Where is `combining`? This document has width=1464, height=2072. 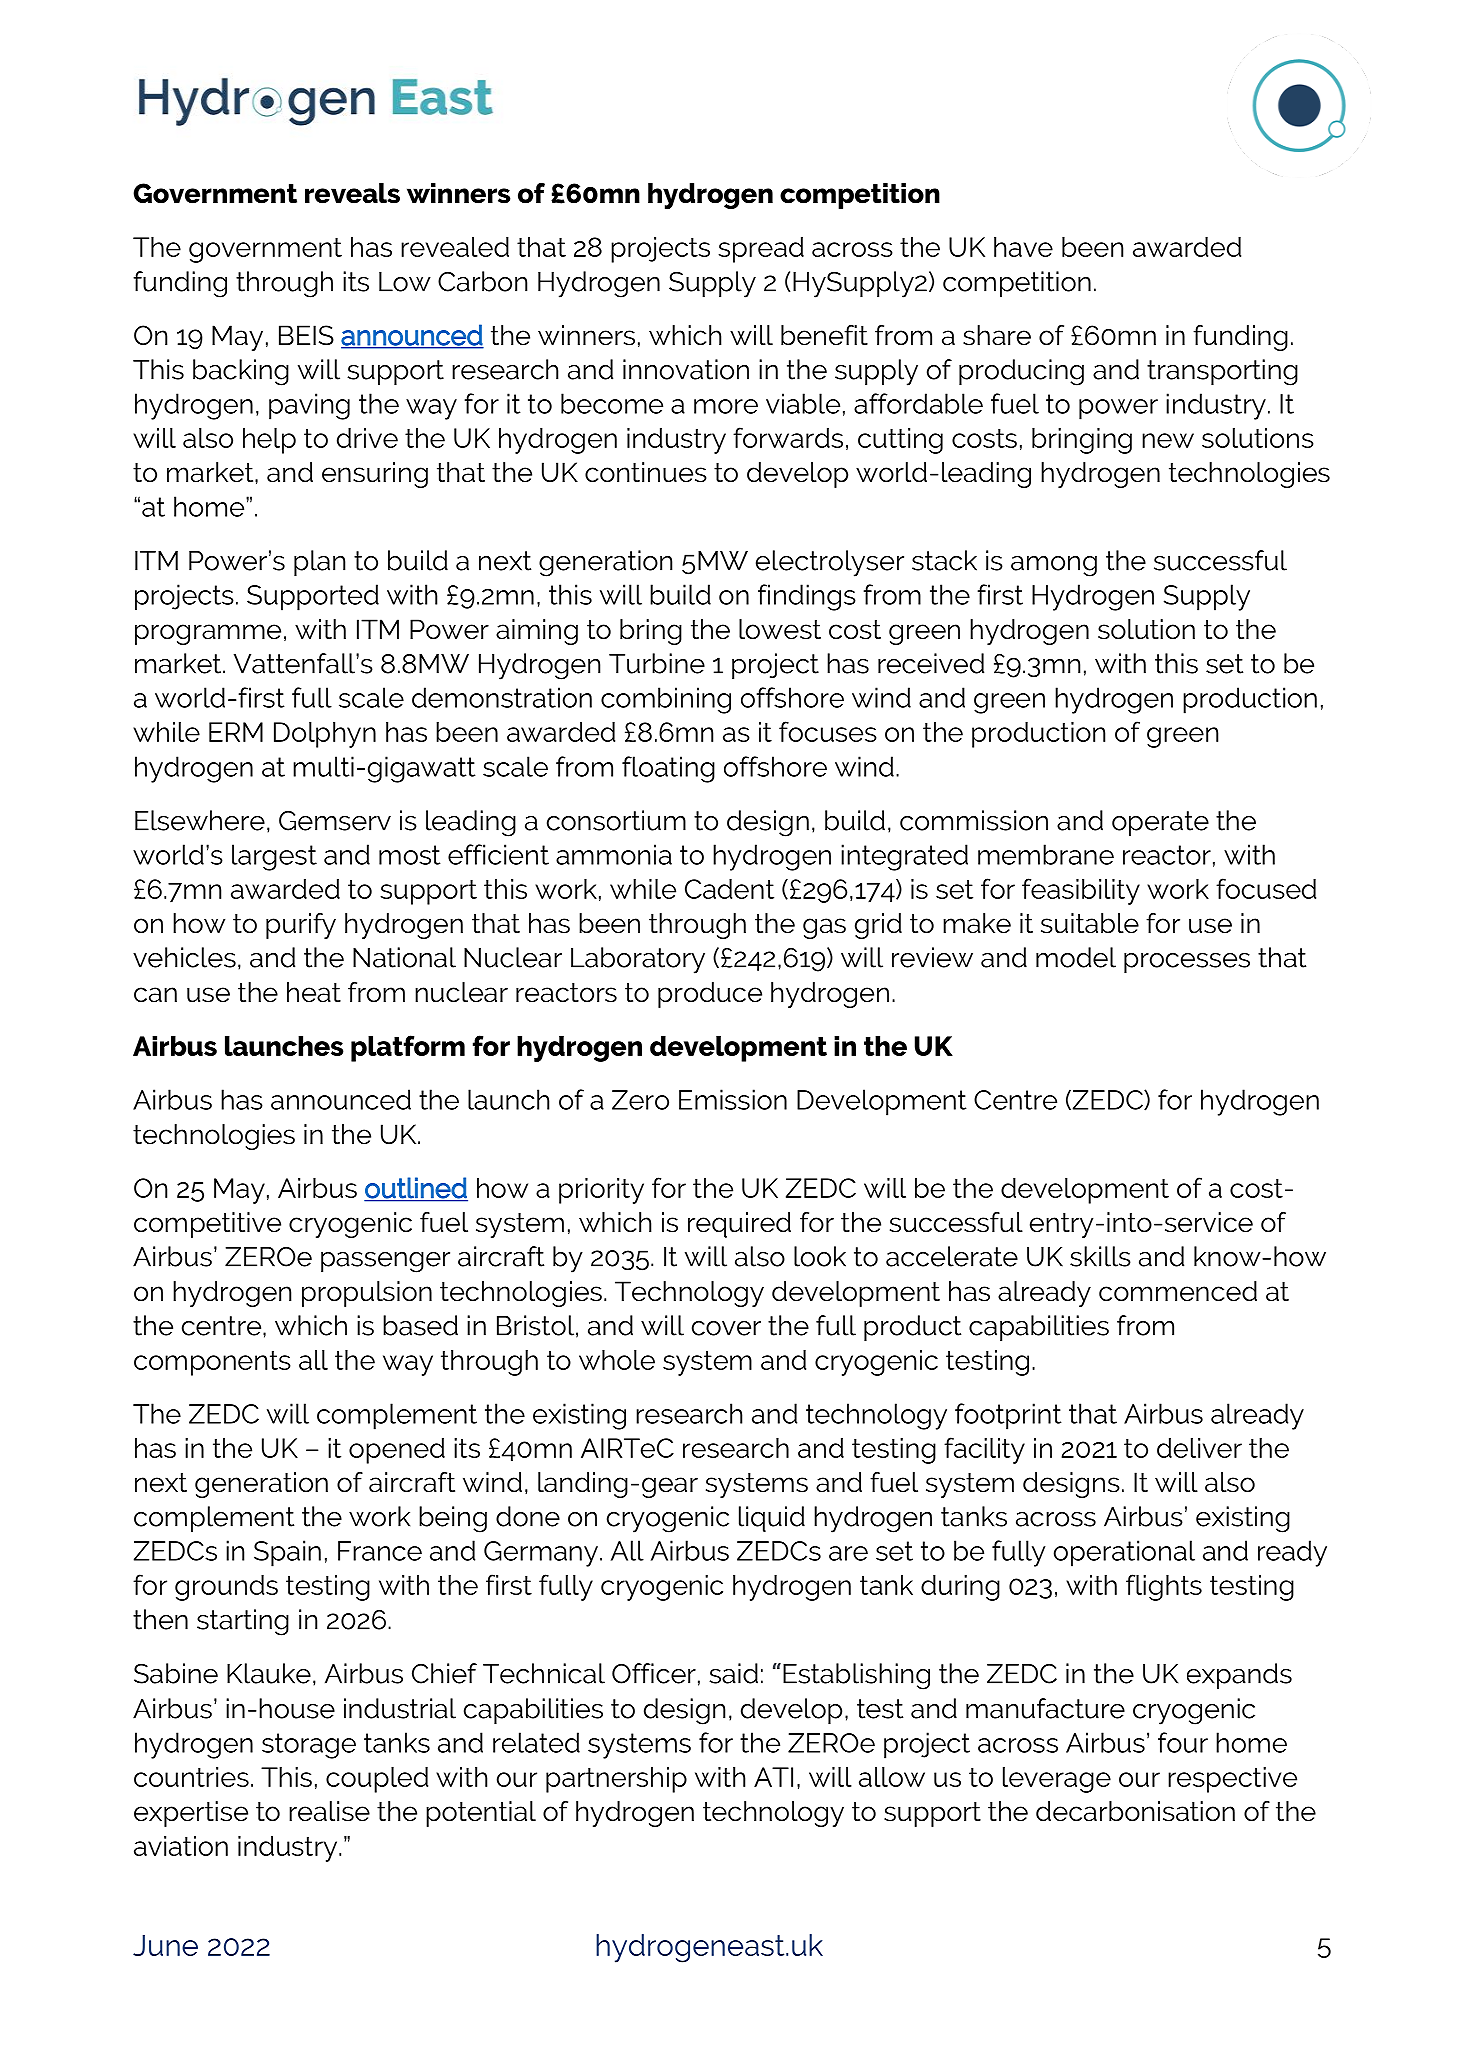
combining is located at coordinates (666, 700).
